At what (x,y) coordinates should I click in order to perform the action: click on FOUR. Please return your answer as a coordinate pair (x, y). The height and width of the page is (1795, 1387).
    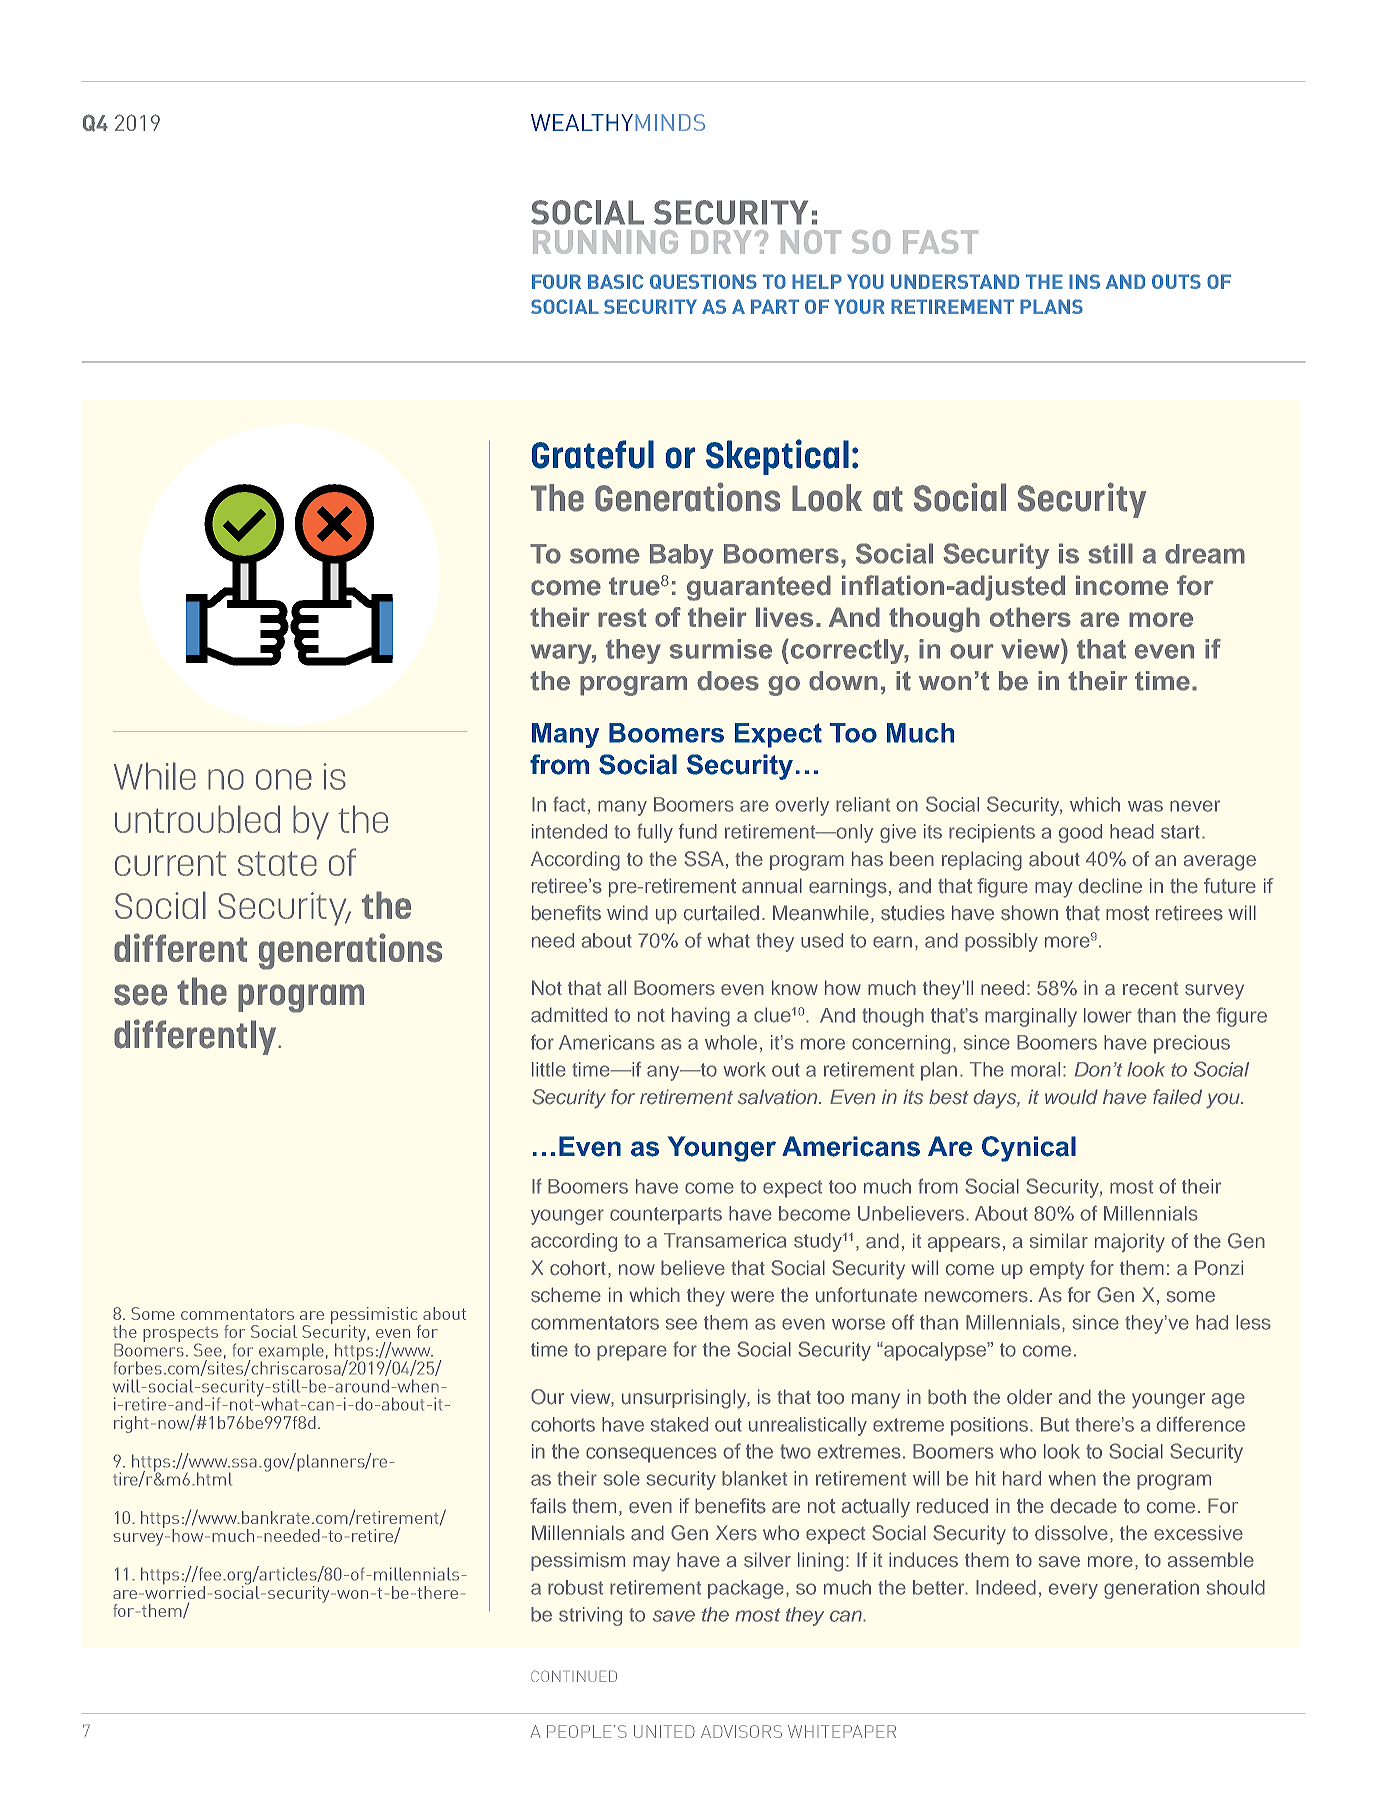
    Looking at the image, I should click on (556, 281).
